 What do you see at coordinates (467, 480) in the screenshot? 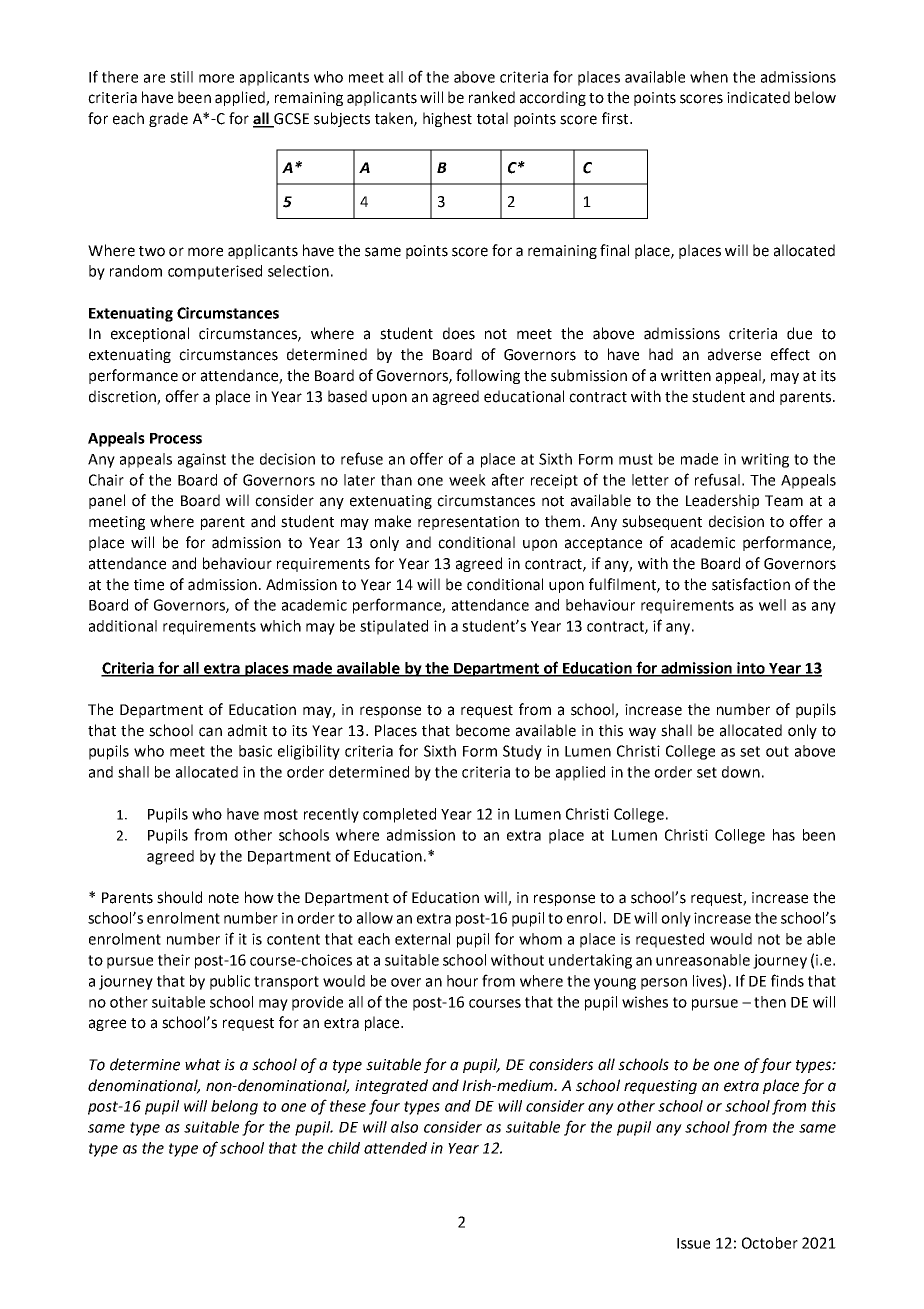
I see `week` at bounding box center [467, 480].
